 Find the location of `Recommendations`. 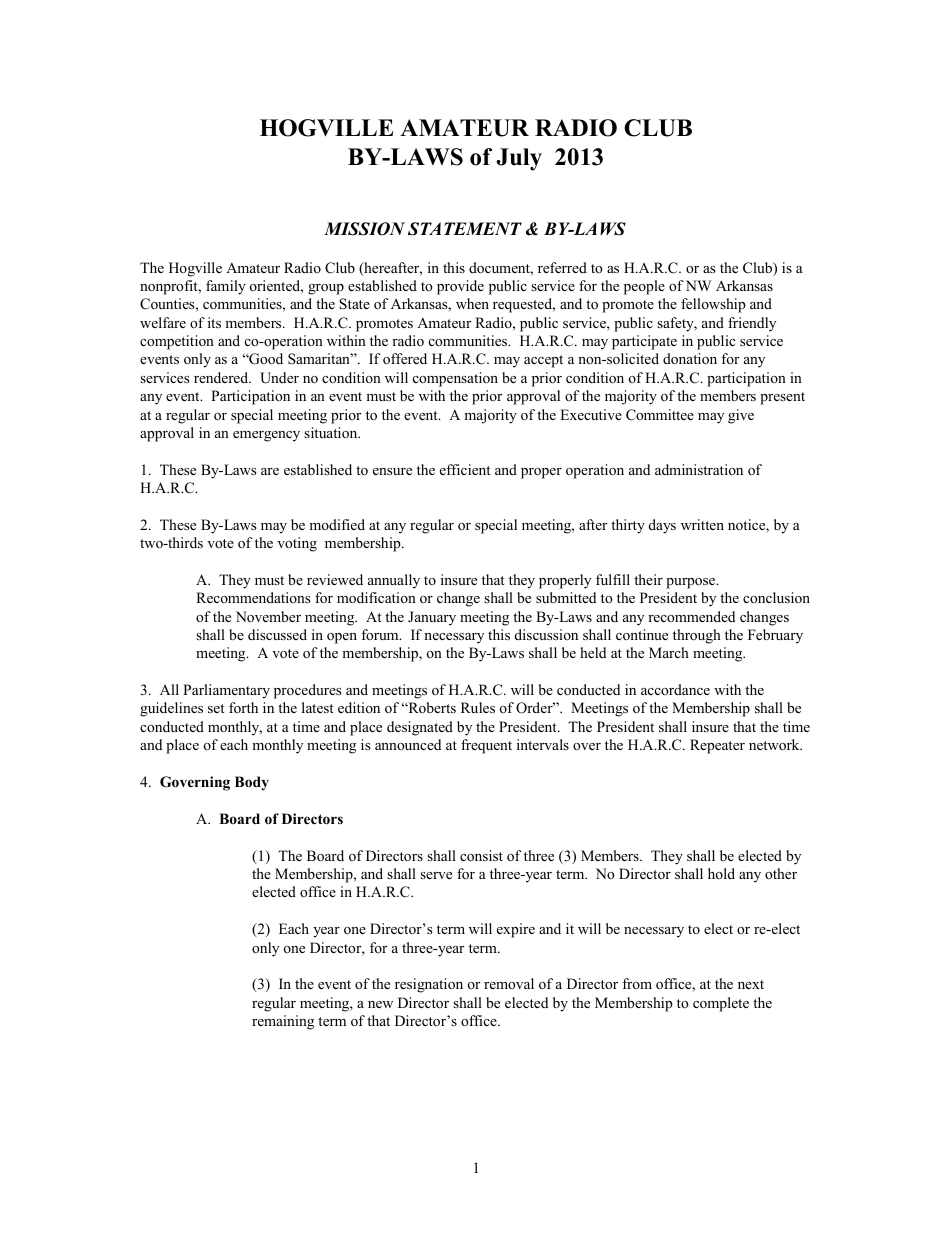

Recommendations is located at coordinates (253, 597).
